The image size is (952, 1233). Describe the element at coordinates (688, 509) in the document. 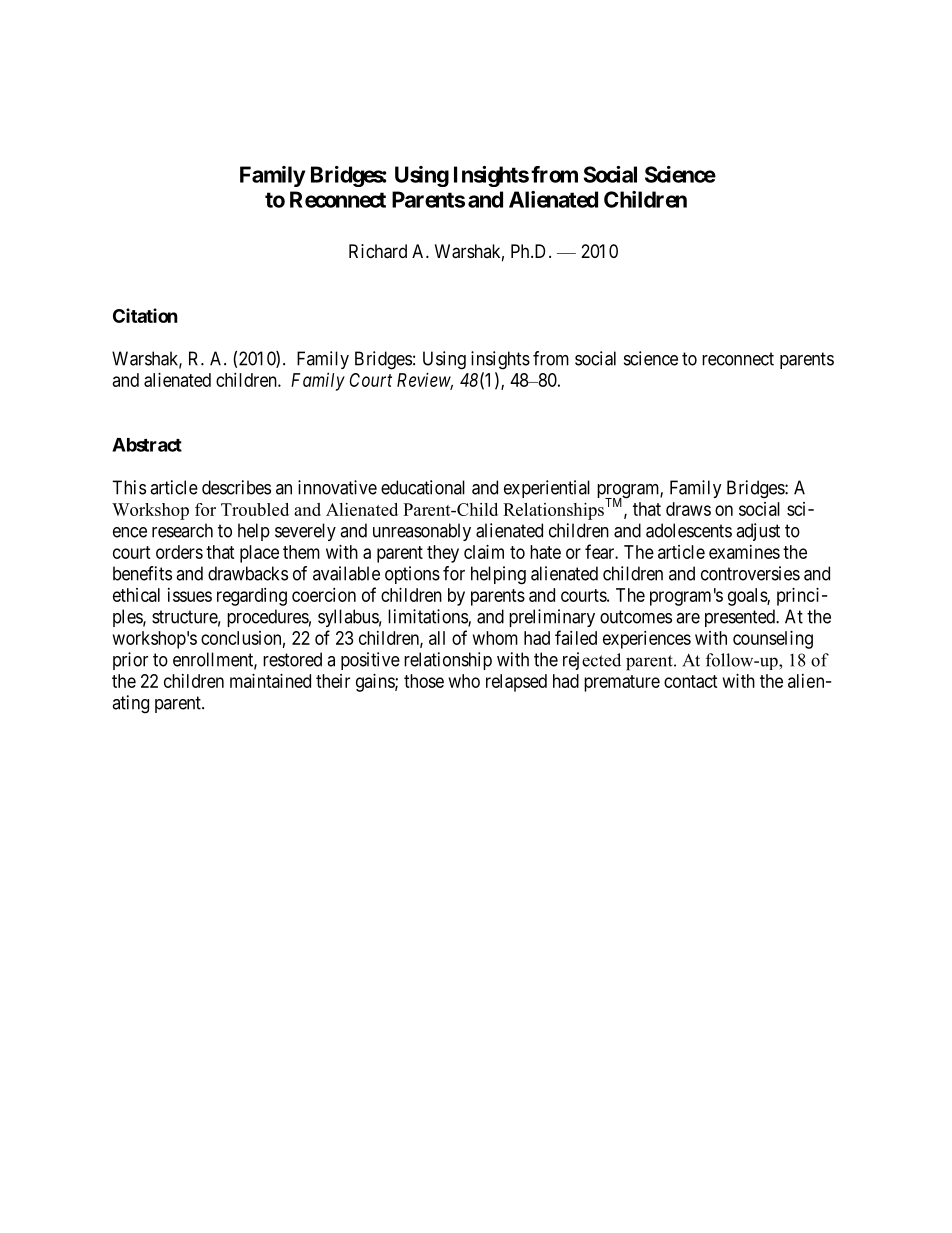

I see `draws` at that location.
